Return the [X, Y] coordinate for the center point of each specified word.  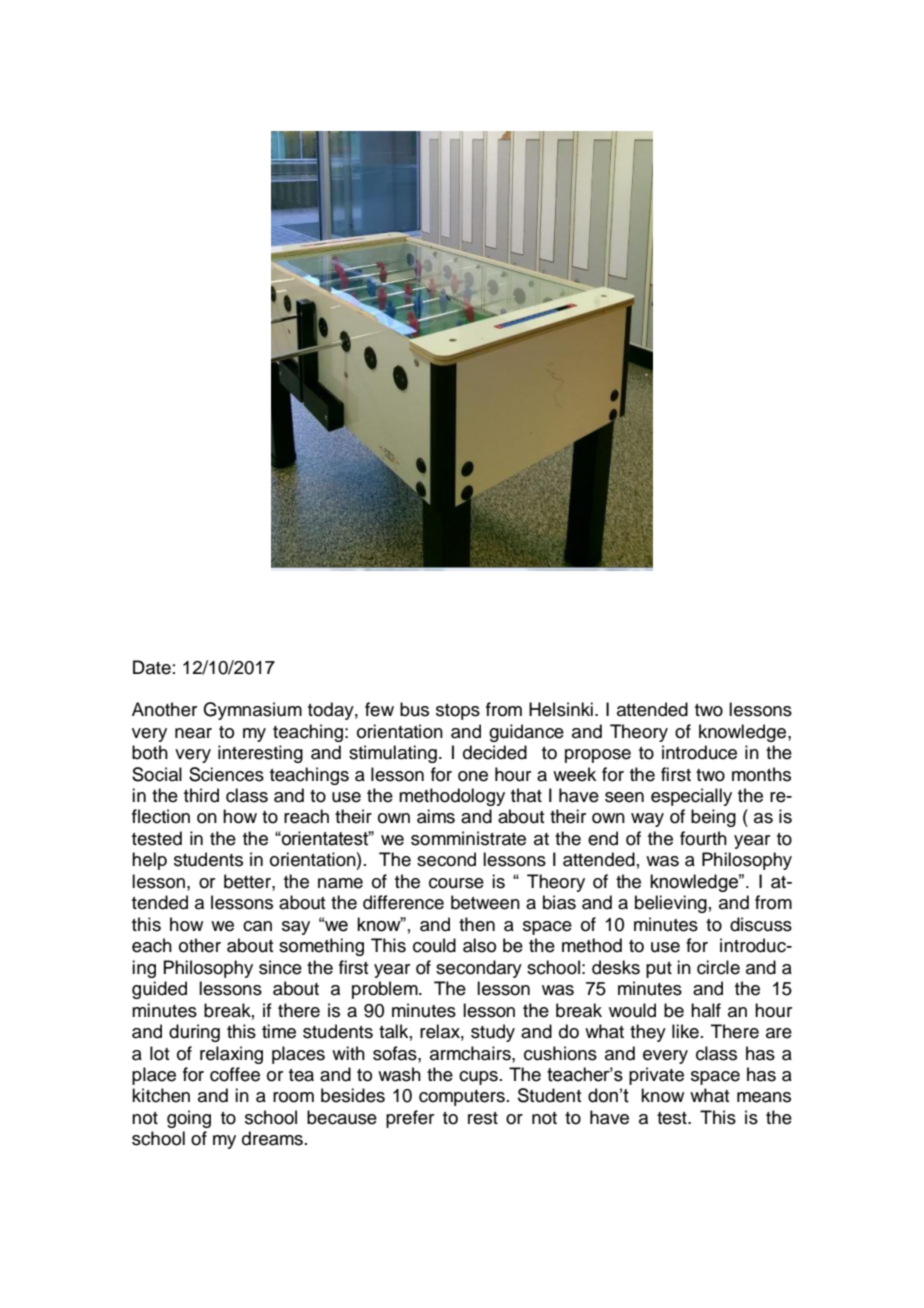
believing [671, 904]
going [189, 1119]
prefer [410, 1119]
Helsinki [561, 709]
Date [152, 667]
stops [458, 712]
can [257, 926]
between [485, 902]
